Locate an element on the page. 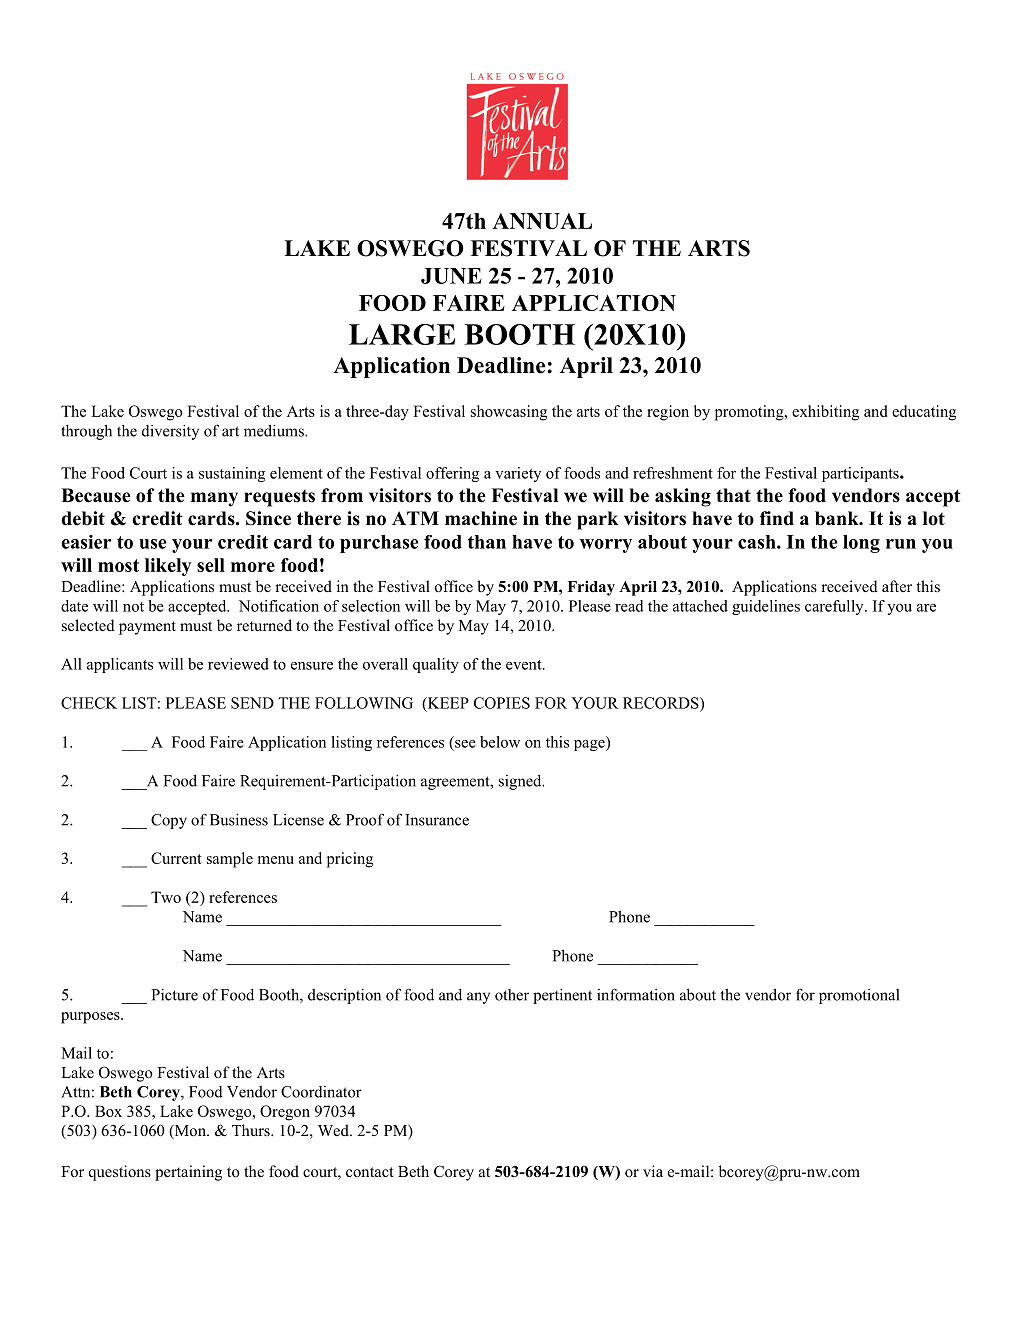  carefully is located at coordinates (835, 607).
